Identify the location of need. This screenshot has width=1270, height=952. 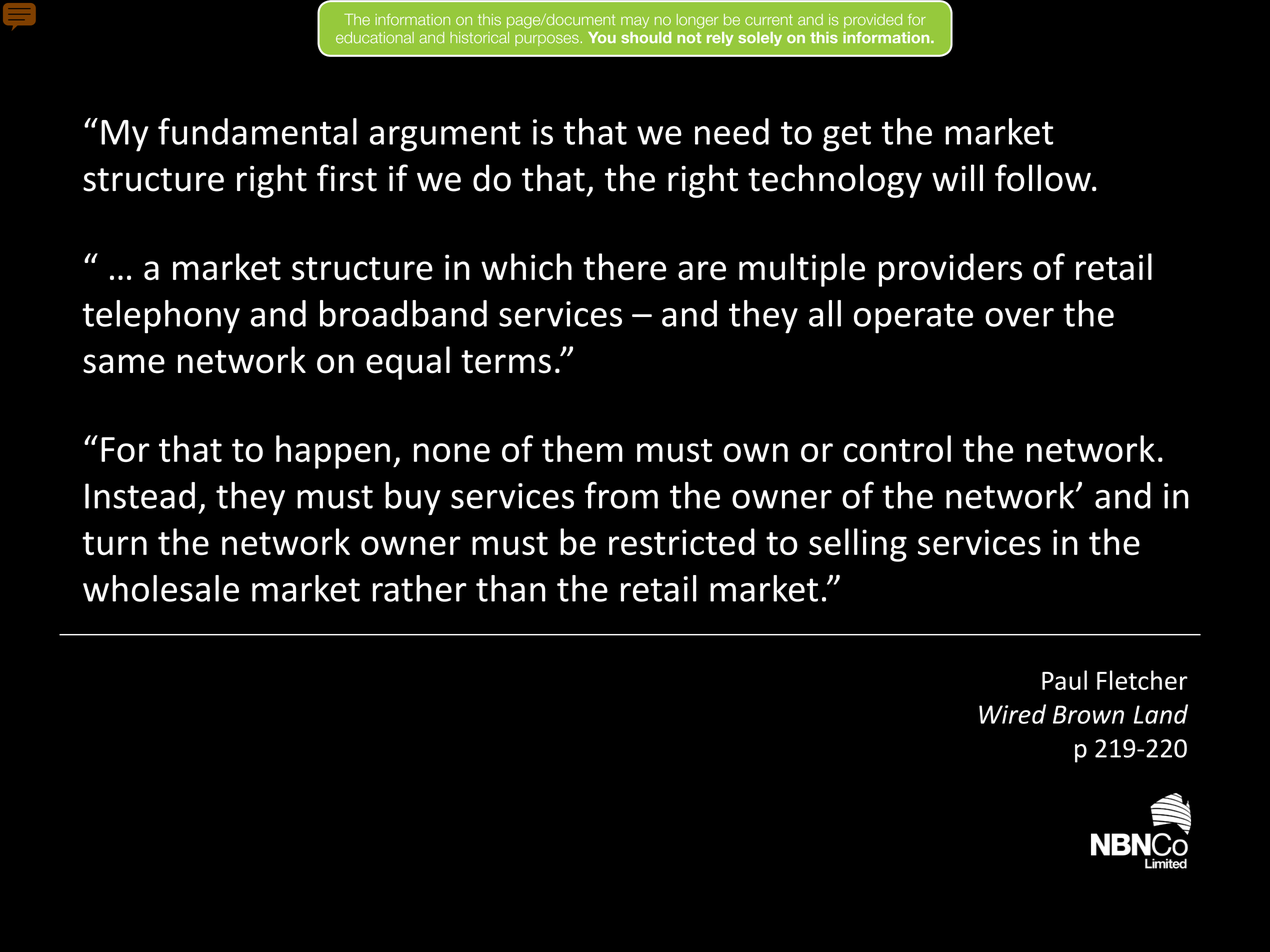
(732, 131).
